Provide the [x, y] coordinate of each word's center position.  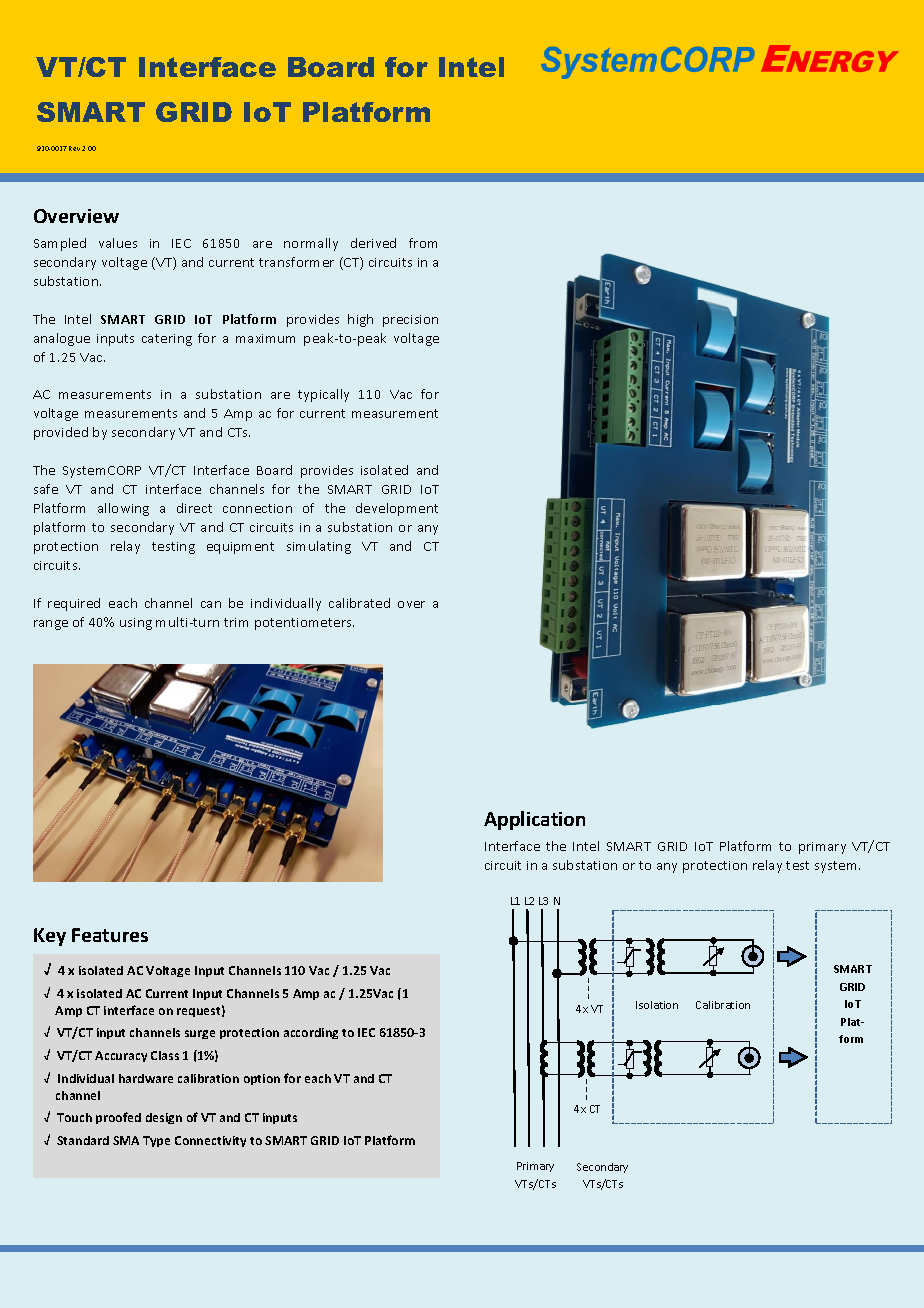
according [311, 1033]
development [397, 509]
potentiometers [304, 624]
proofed [118, 1118]
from [423, 243]
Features [110, 935]
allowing [123, 509]
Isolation [657, 1005]
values [118, 243]
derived [373, 243]
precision [410, 321]
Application [534, 820]
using [136, 624]
